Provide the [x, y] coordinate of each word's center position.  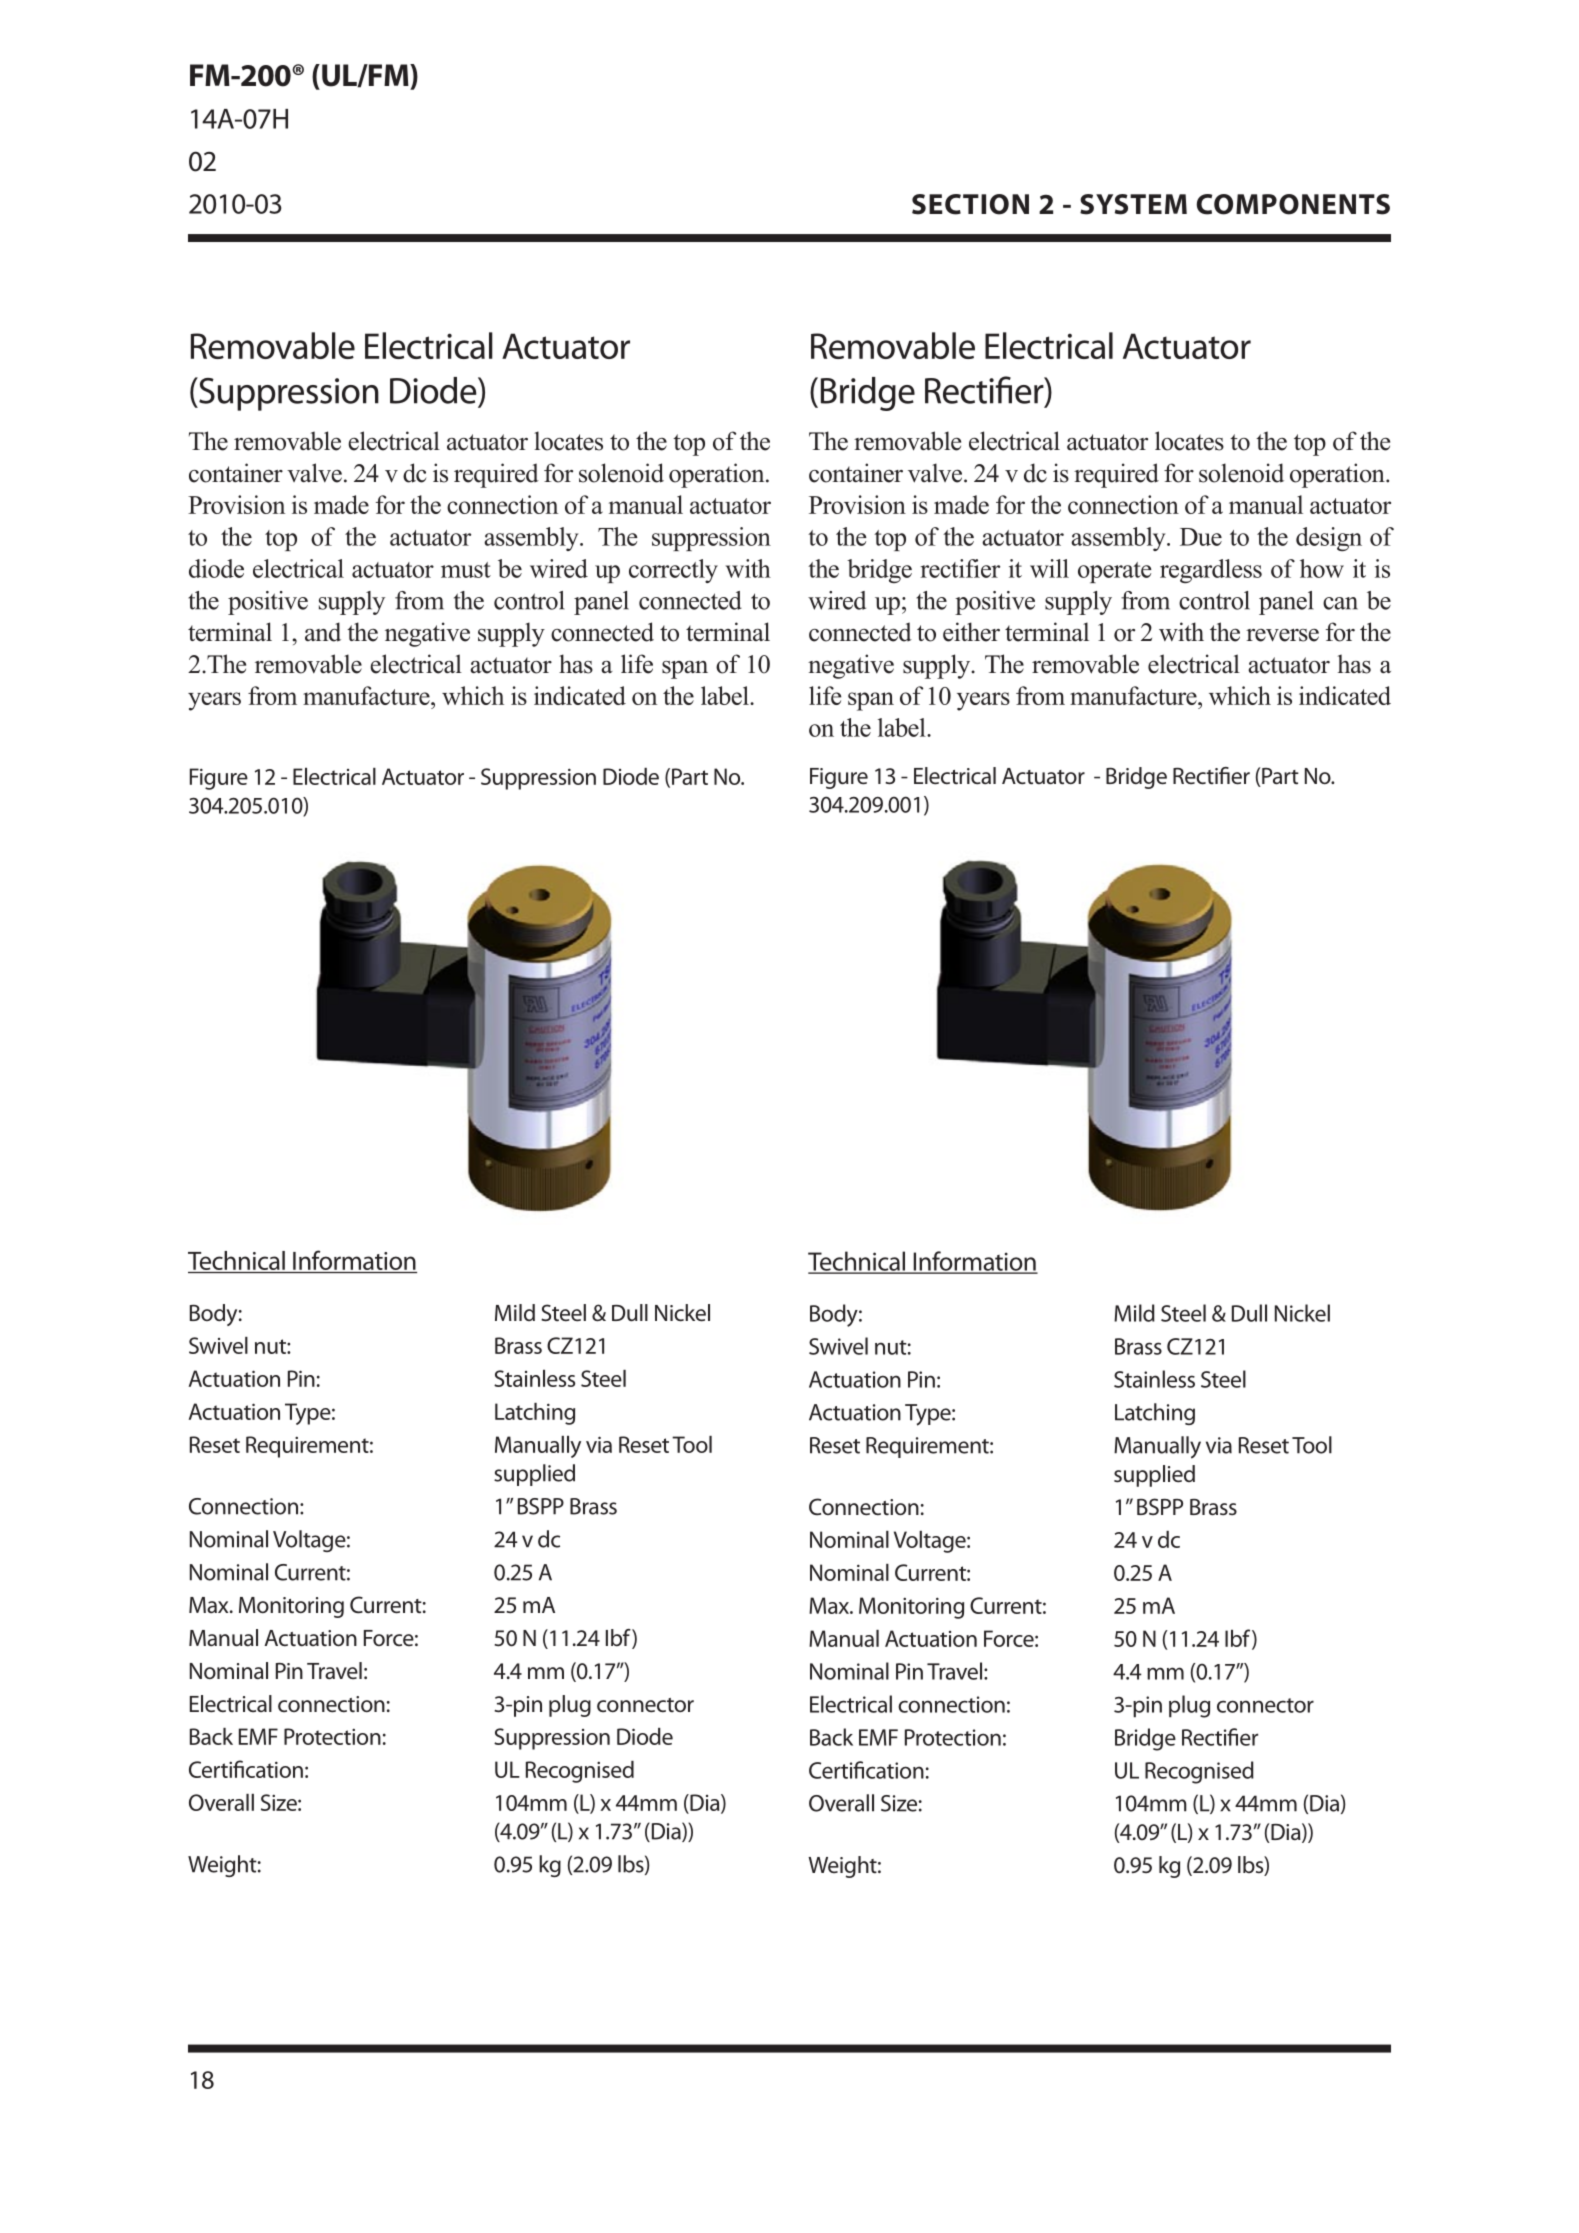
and [323, 632]
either [971, 632]
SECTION [970, 204]
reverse [1282, 635]
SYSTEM [1133, 204]
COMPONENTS [1293, 204]
